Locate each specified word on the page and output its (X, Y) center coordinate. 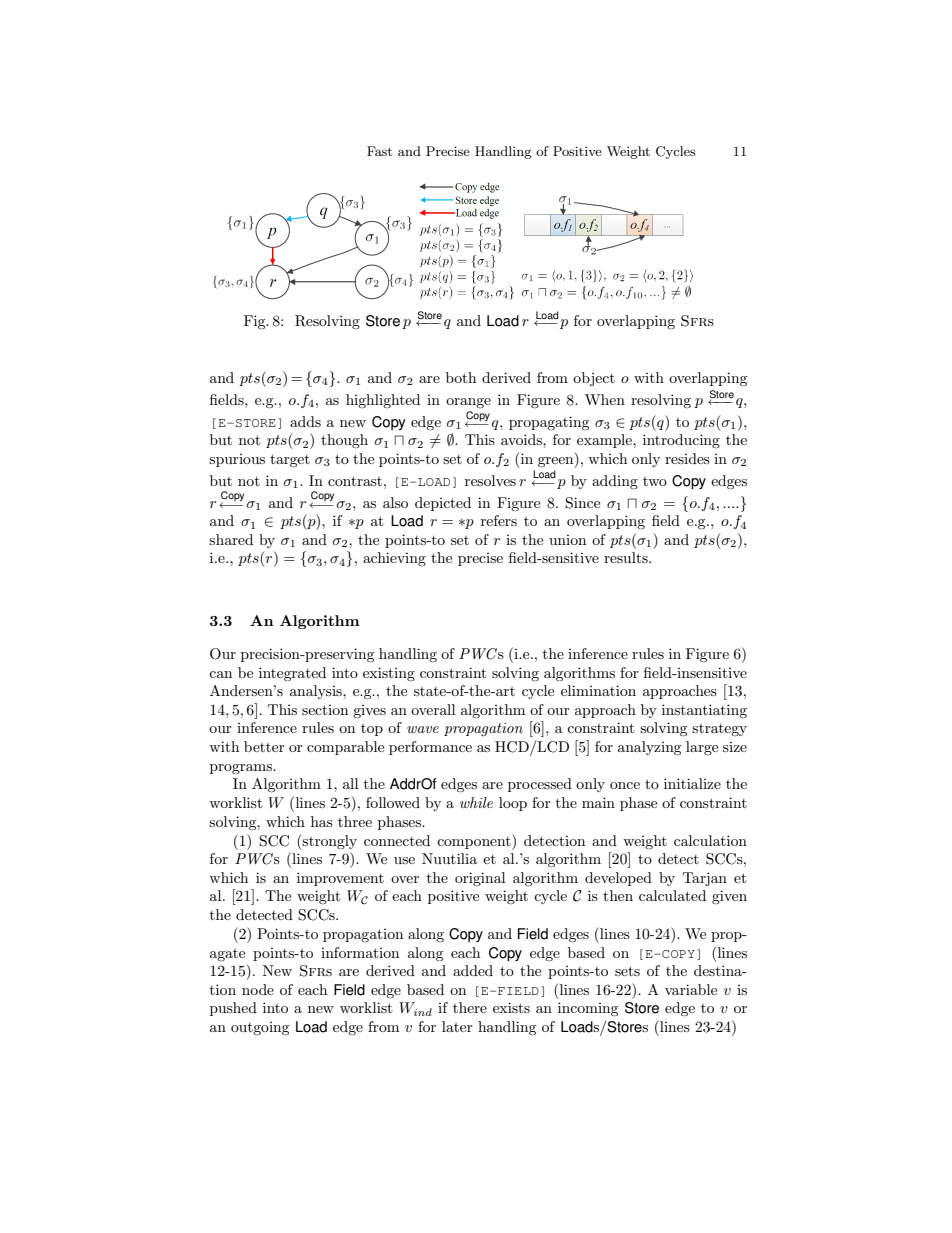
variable (691, 989)
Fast (379, 151)
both (461, 377)
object (594, 379)
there (470, 1007)
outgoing (260, 1028)
